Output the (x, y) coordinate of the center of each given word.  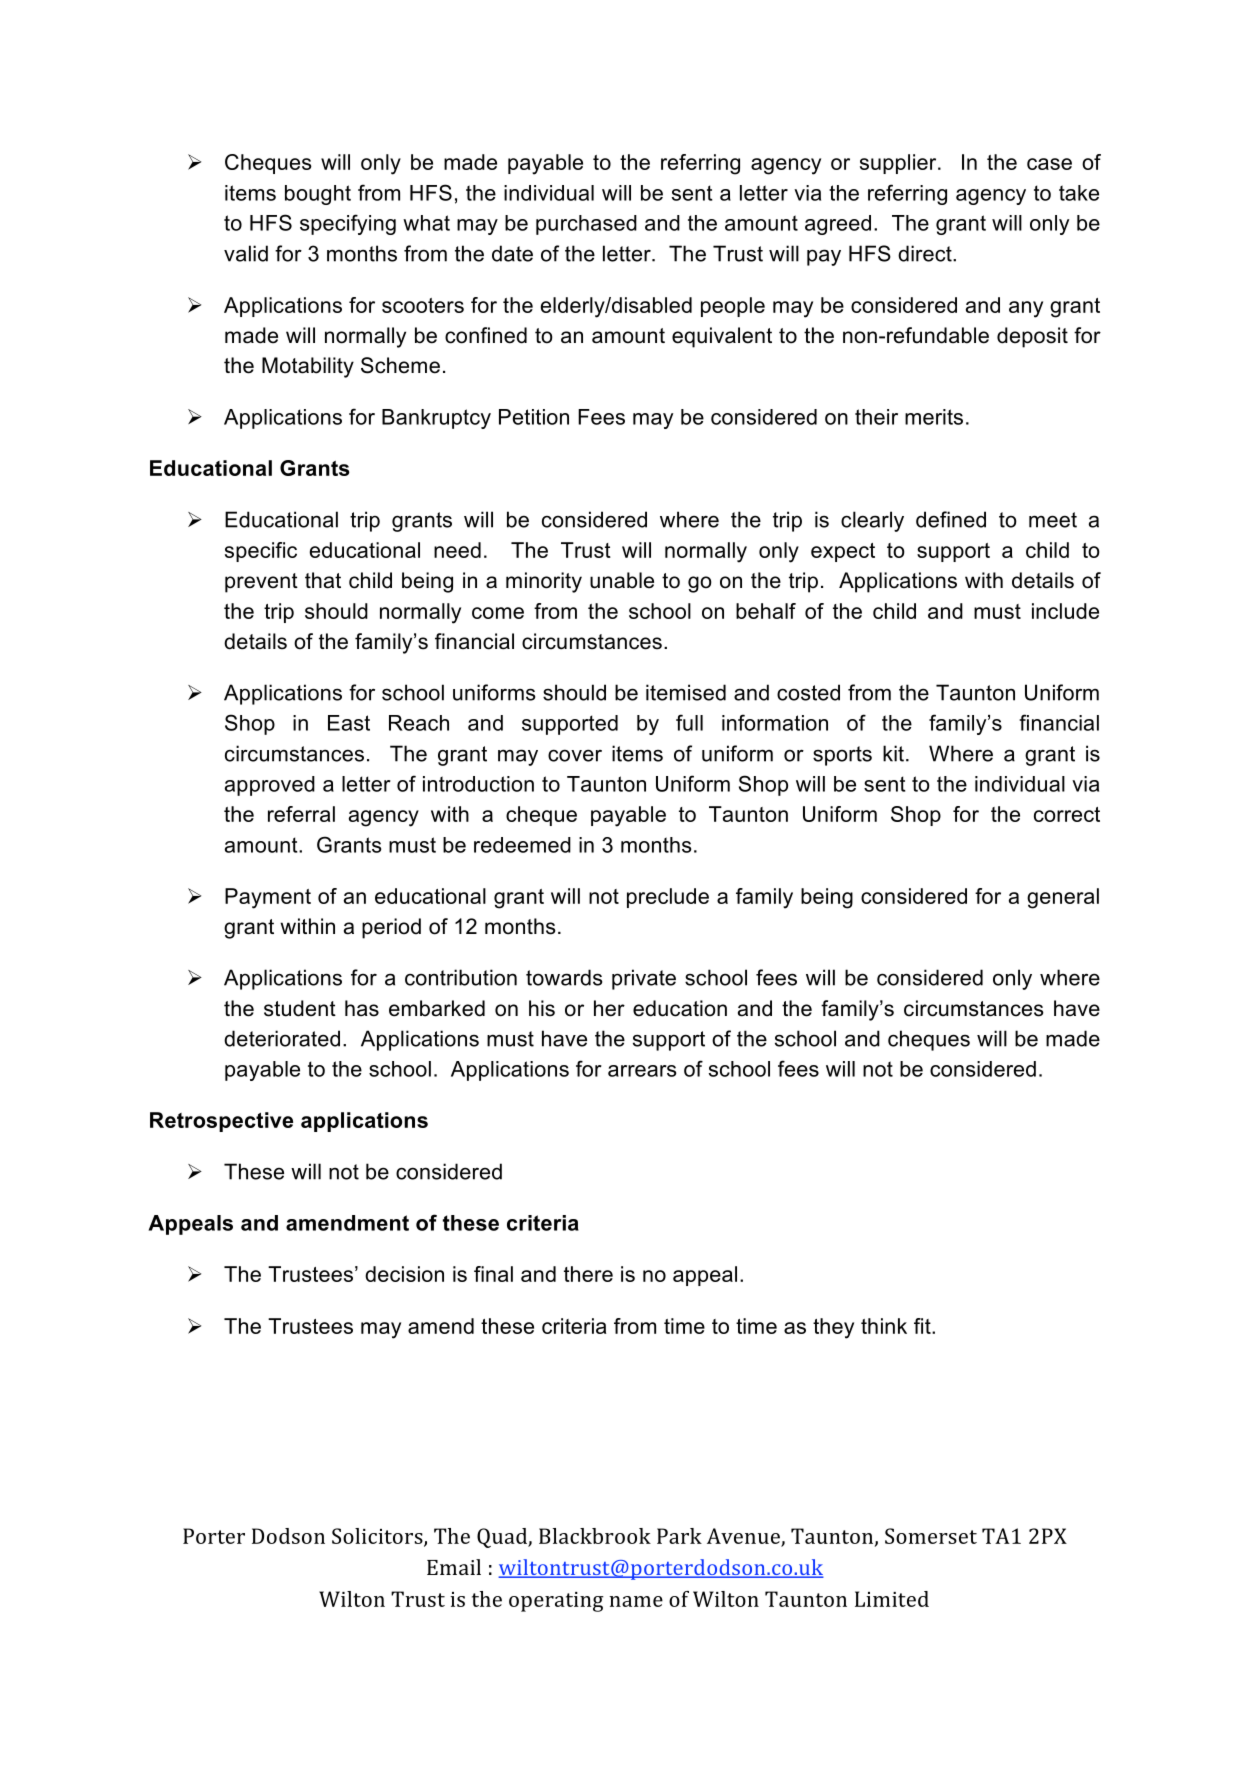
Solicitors (378, 1537)
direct (926, 253)
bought (318, 195)
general (1063, 898)
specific (261, 552)
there (588, 1274)
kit (893, 753)
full (689, 722)
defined (951, 519)
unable (622, 580)
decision (404, 1274)
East (349, 723)
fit (923, 1326)
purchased (586, 225)
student (300, 1008)
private (644, 979)
